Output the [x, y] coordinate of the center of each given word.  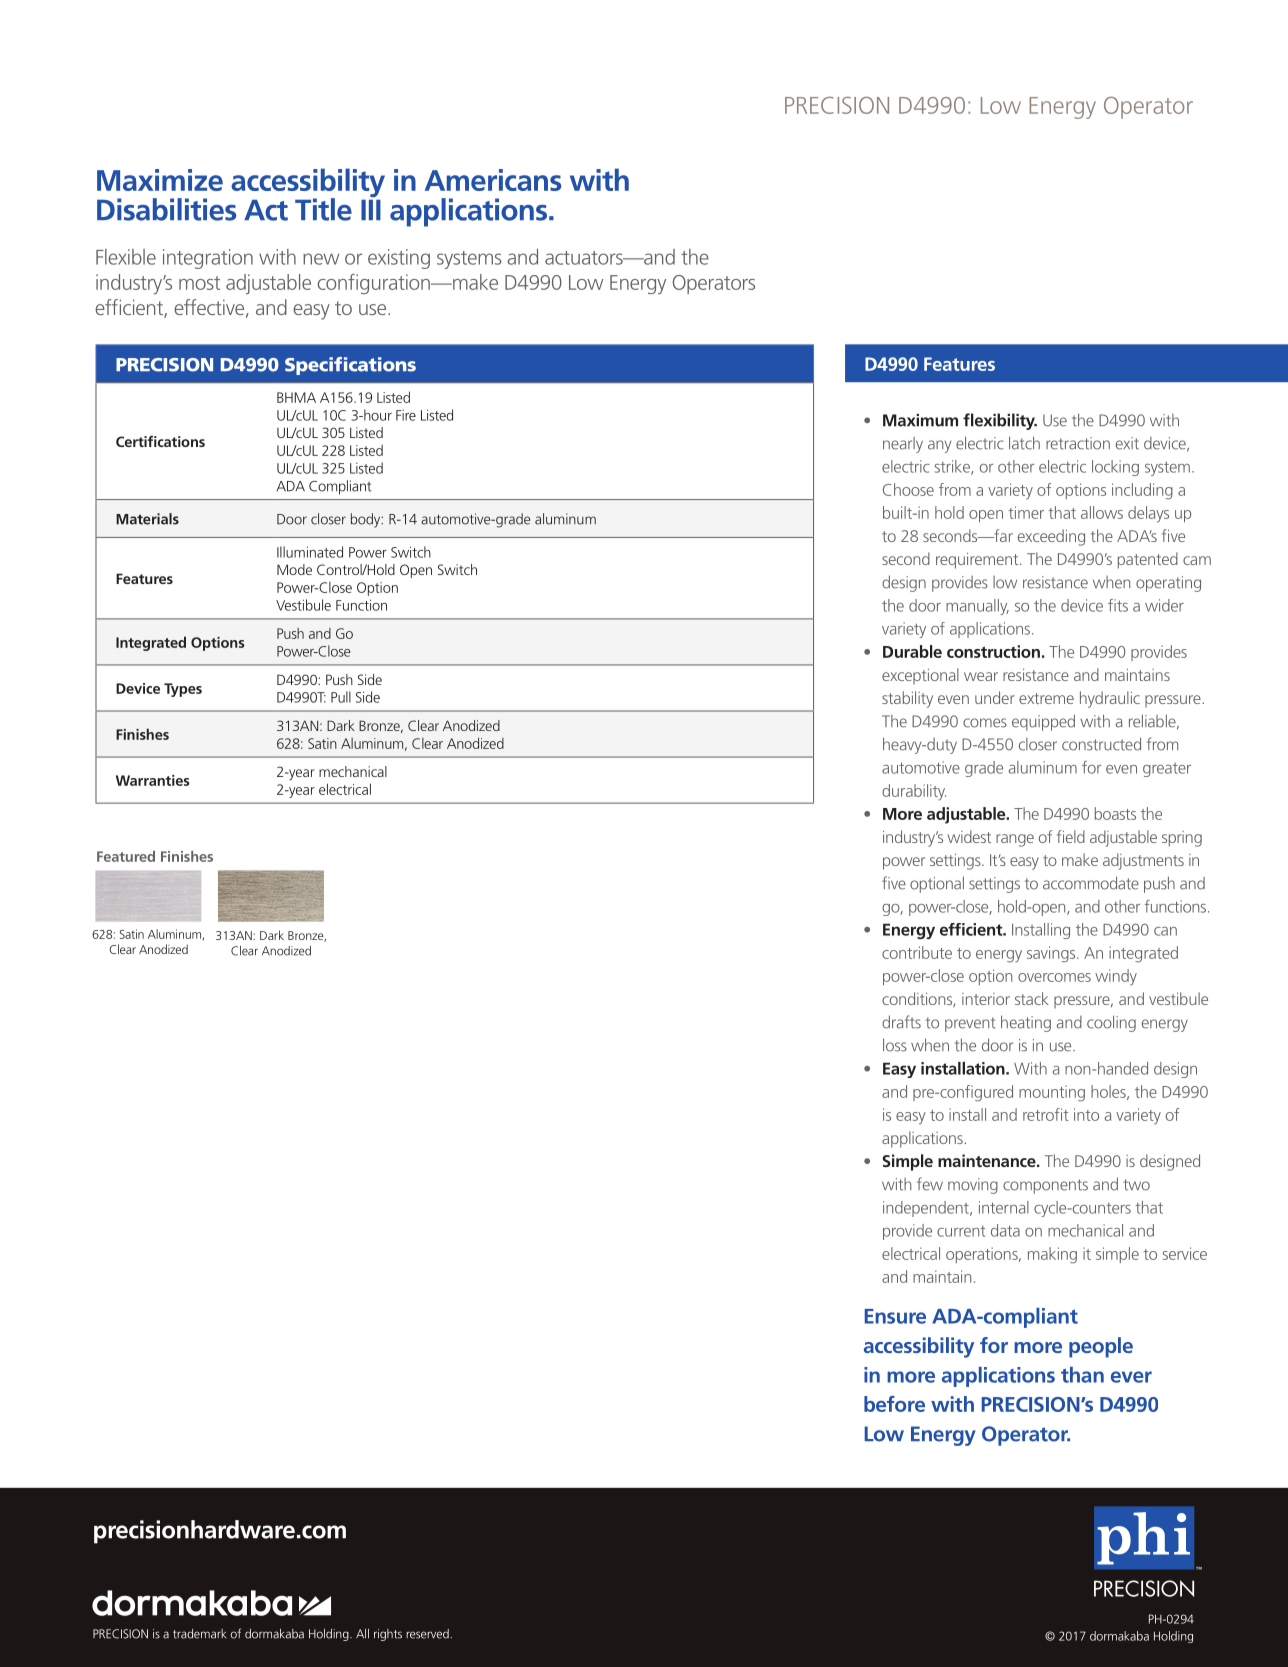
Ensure [895, 1316]
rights [388, 1635]
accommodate [1091, 883]
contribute [917, 952]
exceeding [1051, 537]
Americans [493, 180]
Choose [908, 489]
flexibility [1000, 421]
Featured [126, 856]
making [1052, 1255]
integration [208, 259]
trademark [199, 1634]
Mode [294, 569]
